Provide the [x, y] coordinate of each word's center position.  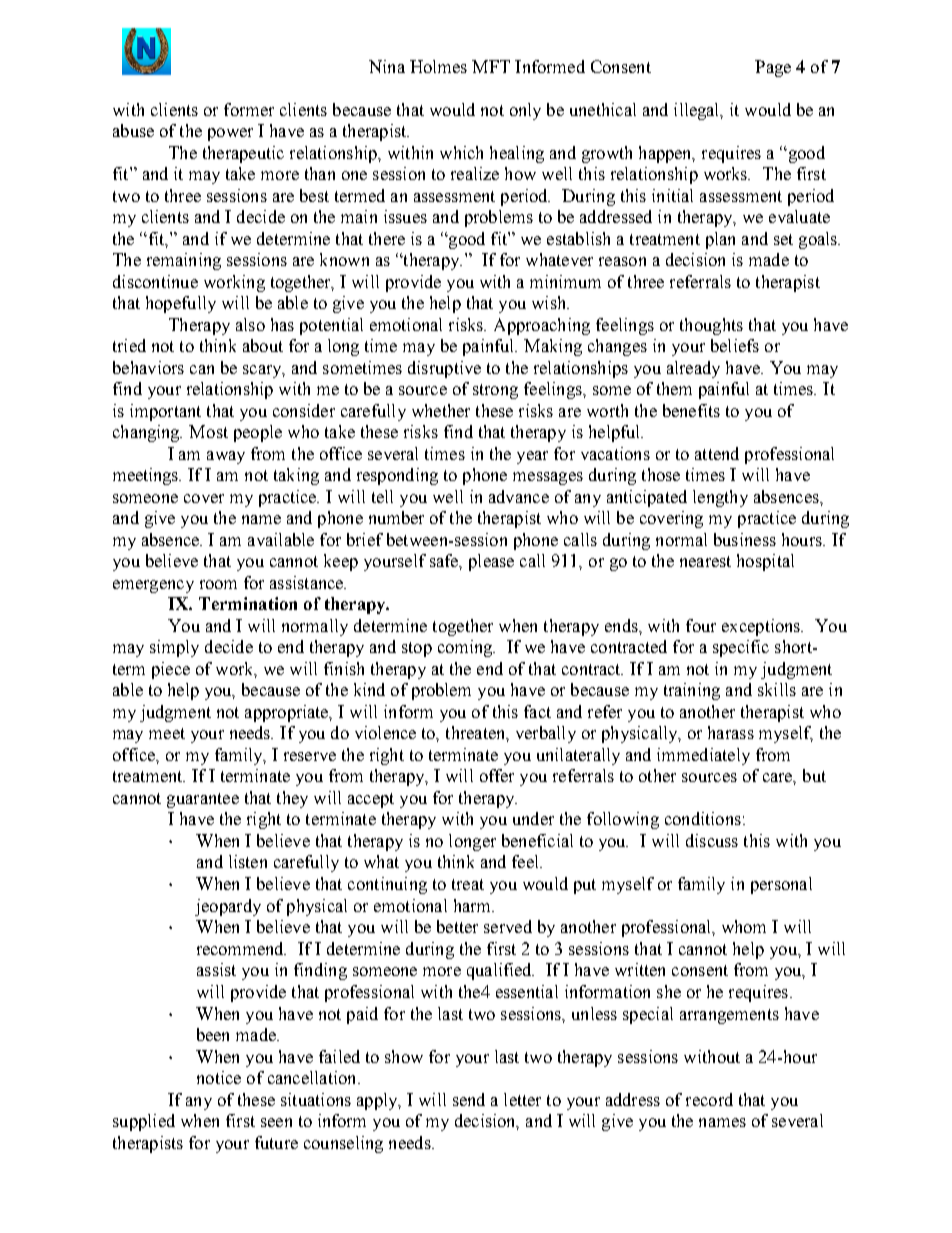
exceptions [762, 627]
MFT [491, 66]
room [218, 584]
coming [466, 648]
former [249, 109]
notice [219, 1077]
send [469, 1099]
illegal [698, 111]
